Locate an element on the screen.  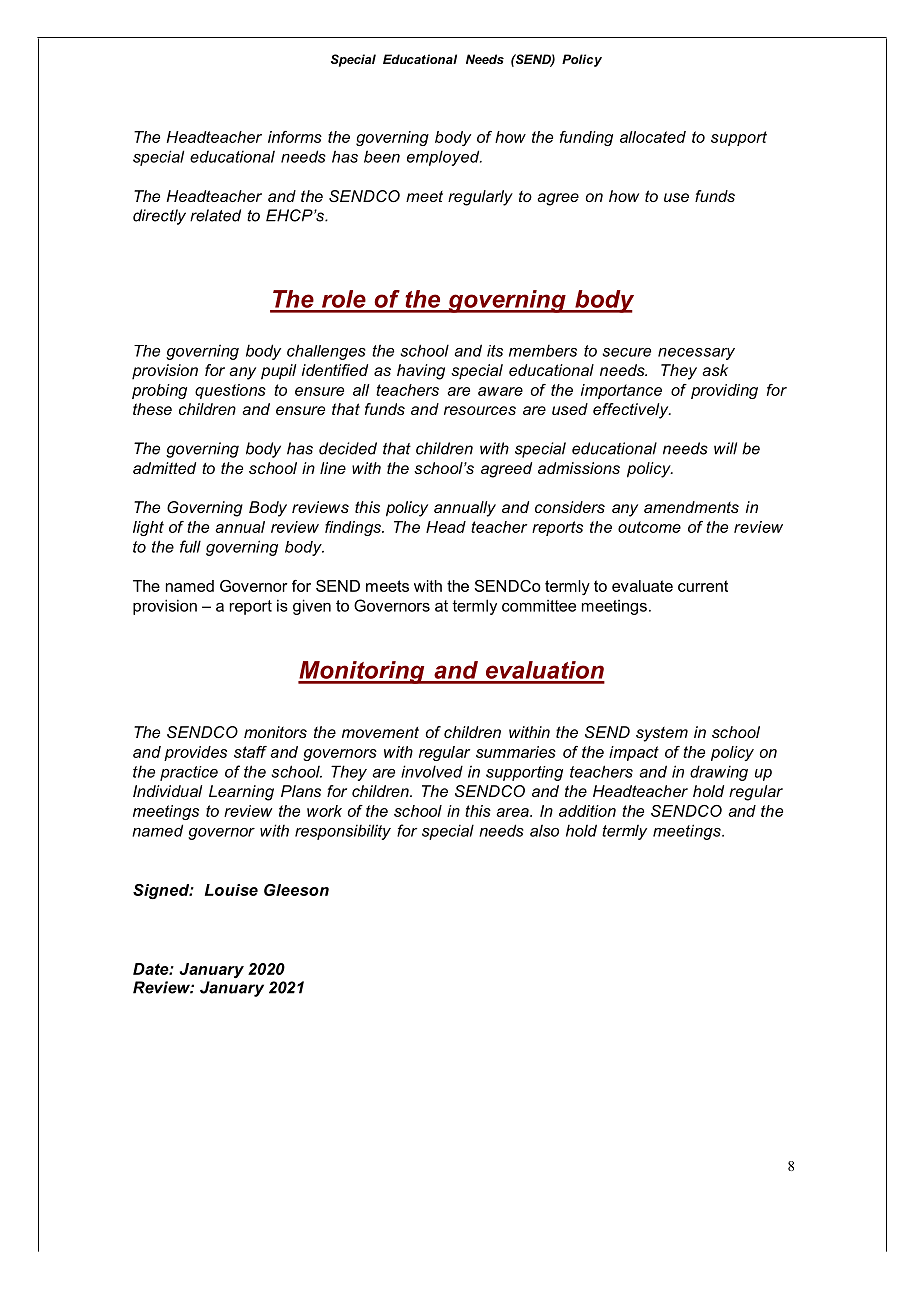
informs is located at coordinates (295, 137).
